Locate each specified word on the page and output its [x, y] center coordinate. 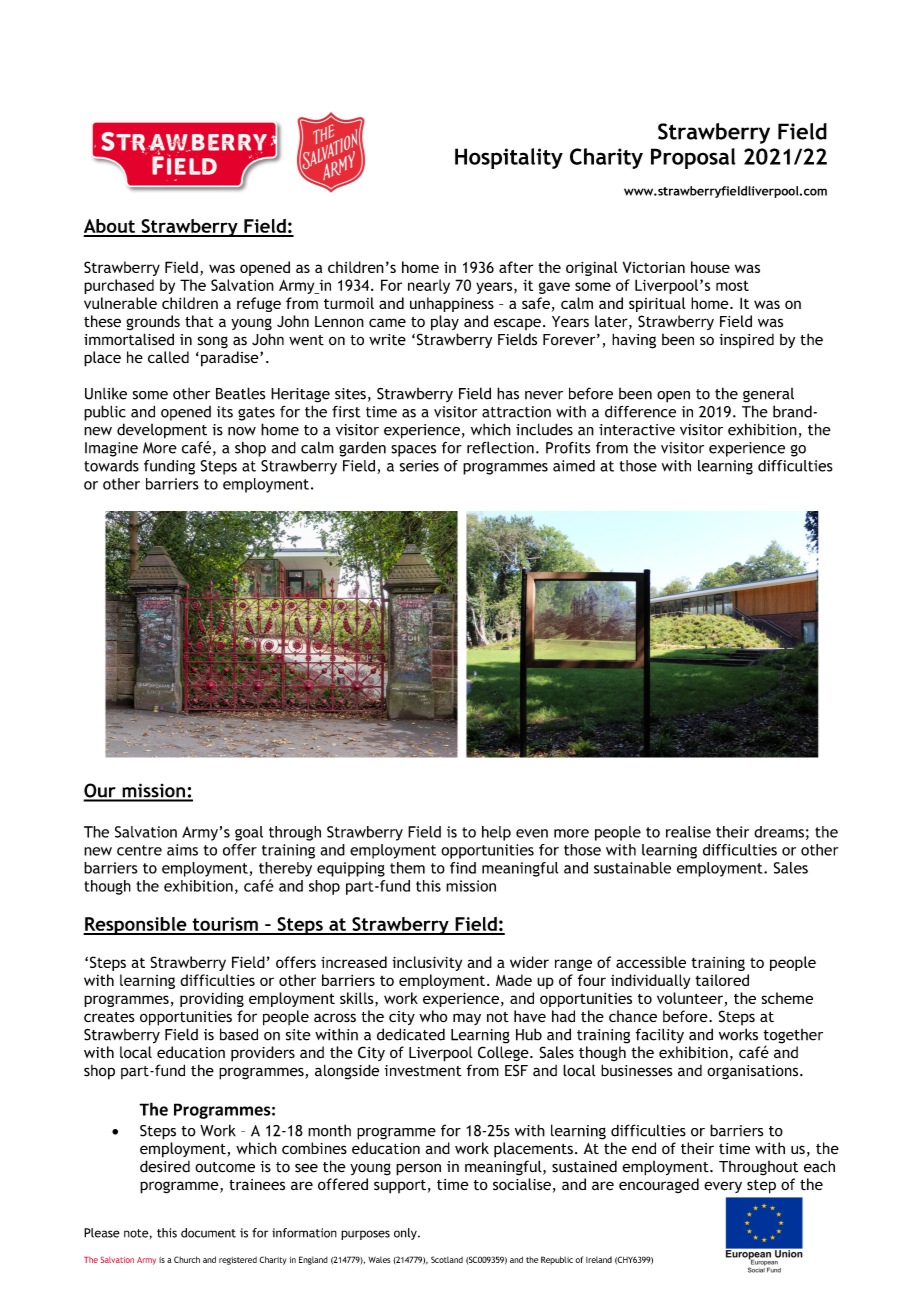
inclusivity [427, 963]
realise [688, 832]
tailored [722, 980]
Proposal [693, 158]
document [208, 1233]
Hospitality [509, 158]
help [496, 833]
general [768, 395]
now [242, 431]
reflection [500, 447]
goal [249, 833]
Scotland [447, 1259]
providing [212, 999]
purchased [119, 286]
